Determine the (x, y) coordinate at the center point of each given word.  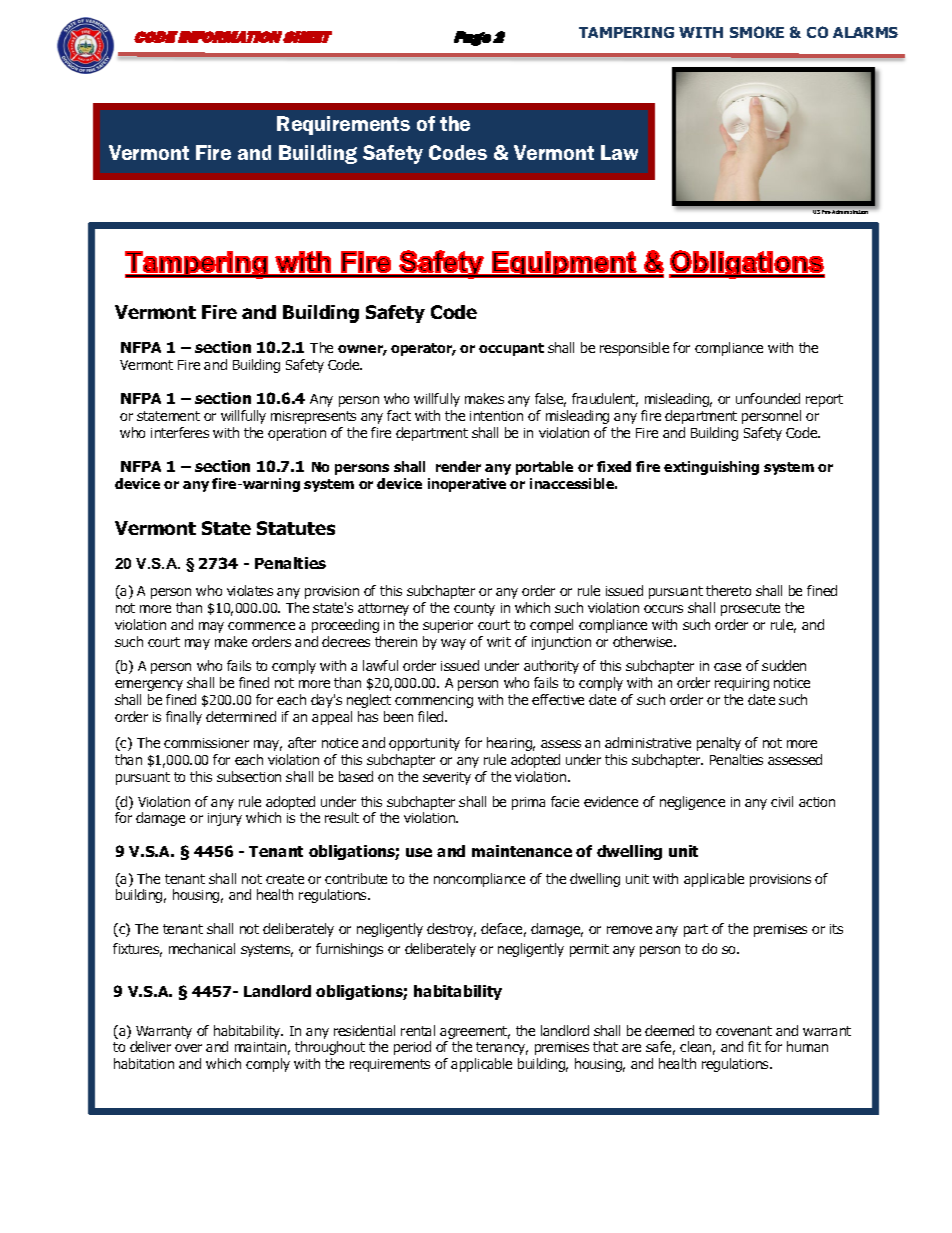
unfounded (768, 398)
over (188, 1048)
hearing (511, 744)
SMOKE (757, 32)
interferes (180, 432)
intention (496, 416)
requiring (742, 684)
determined (241, 716)
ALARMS (865, 32)
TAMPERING (626, 32)
